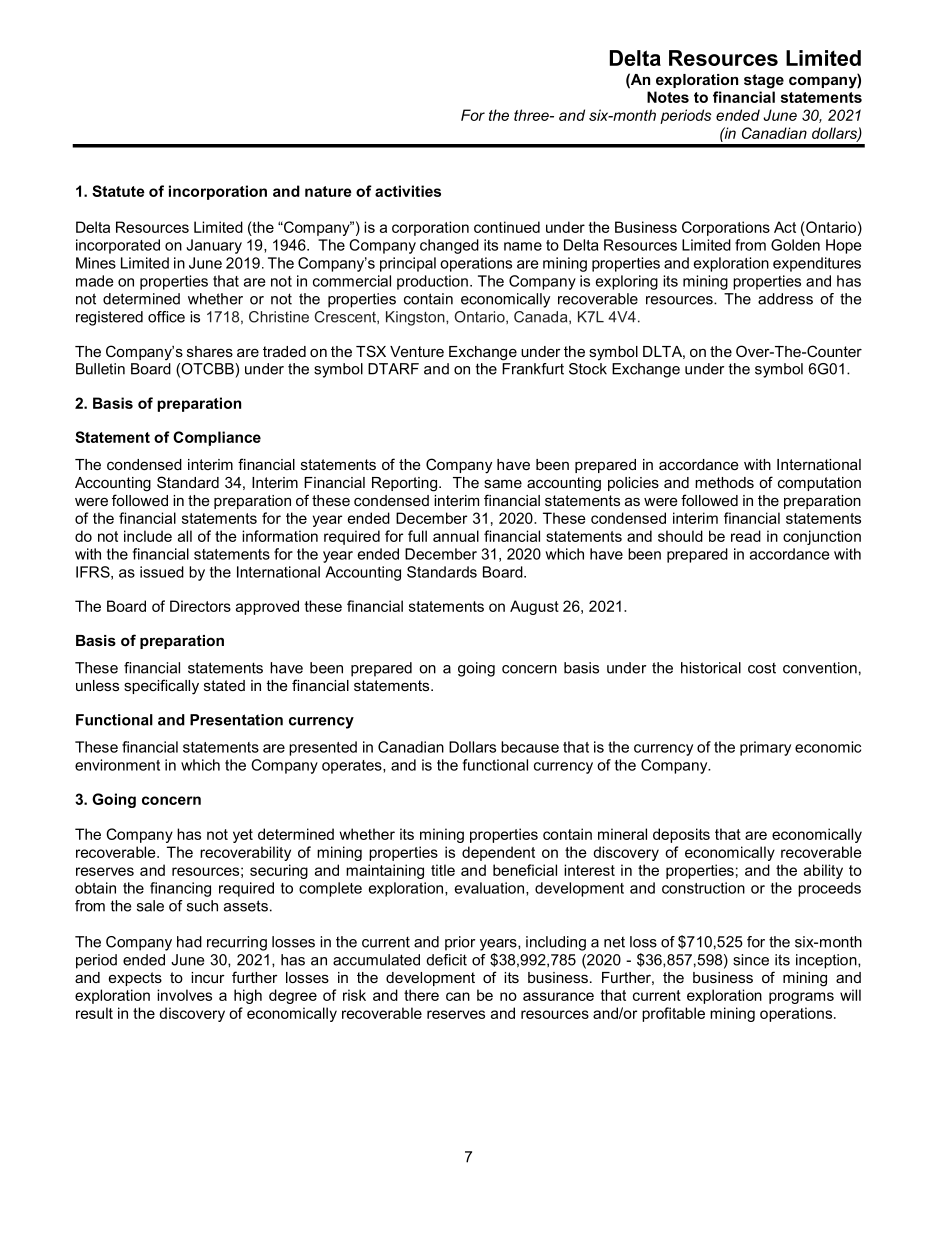 The width and height of the screenshot is (952, 1233). I want to click on Statute, so click(118, 191).
